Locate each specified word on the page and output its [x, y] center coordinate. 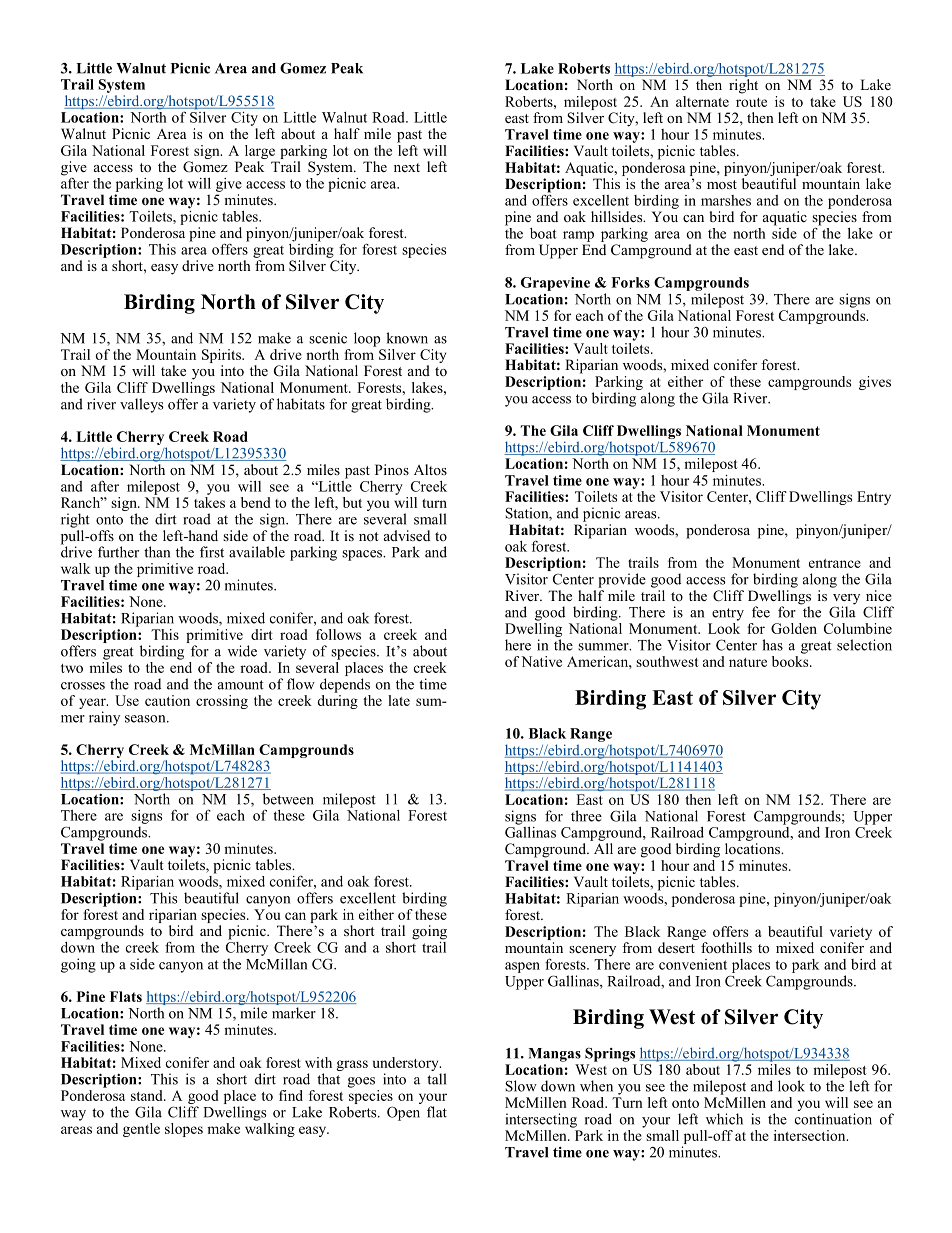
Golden [794, 628]
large [260, 152]
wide [242, 651]
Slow [521, 1086]
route [751, 102]
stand [148, 1095]
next [407, 167]
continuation [833, 1119]
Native [541, 661]
